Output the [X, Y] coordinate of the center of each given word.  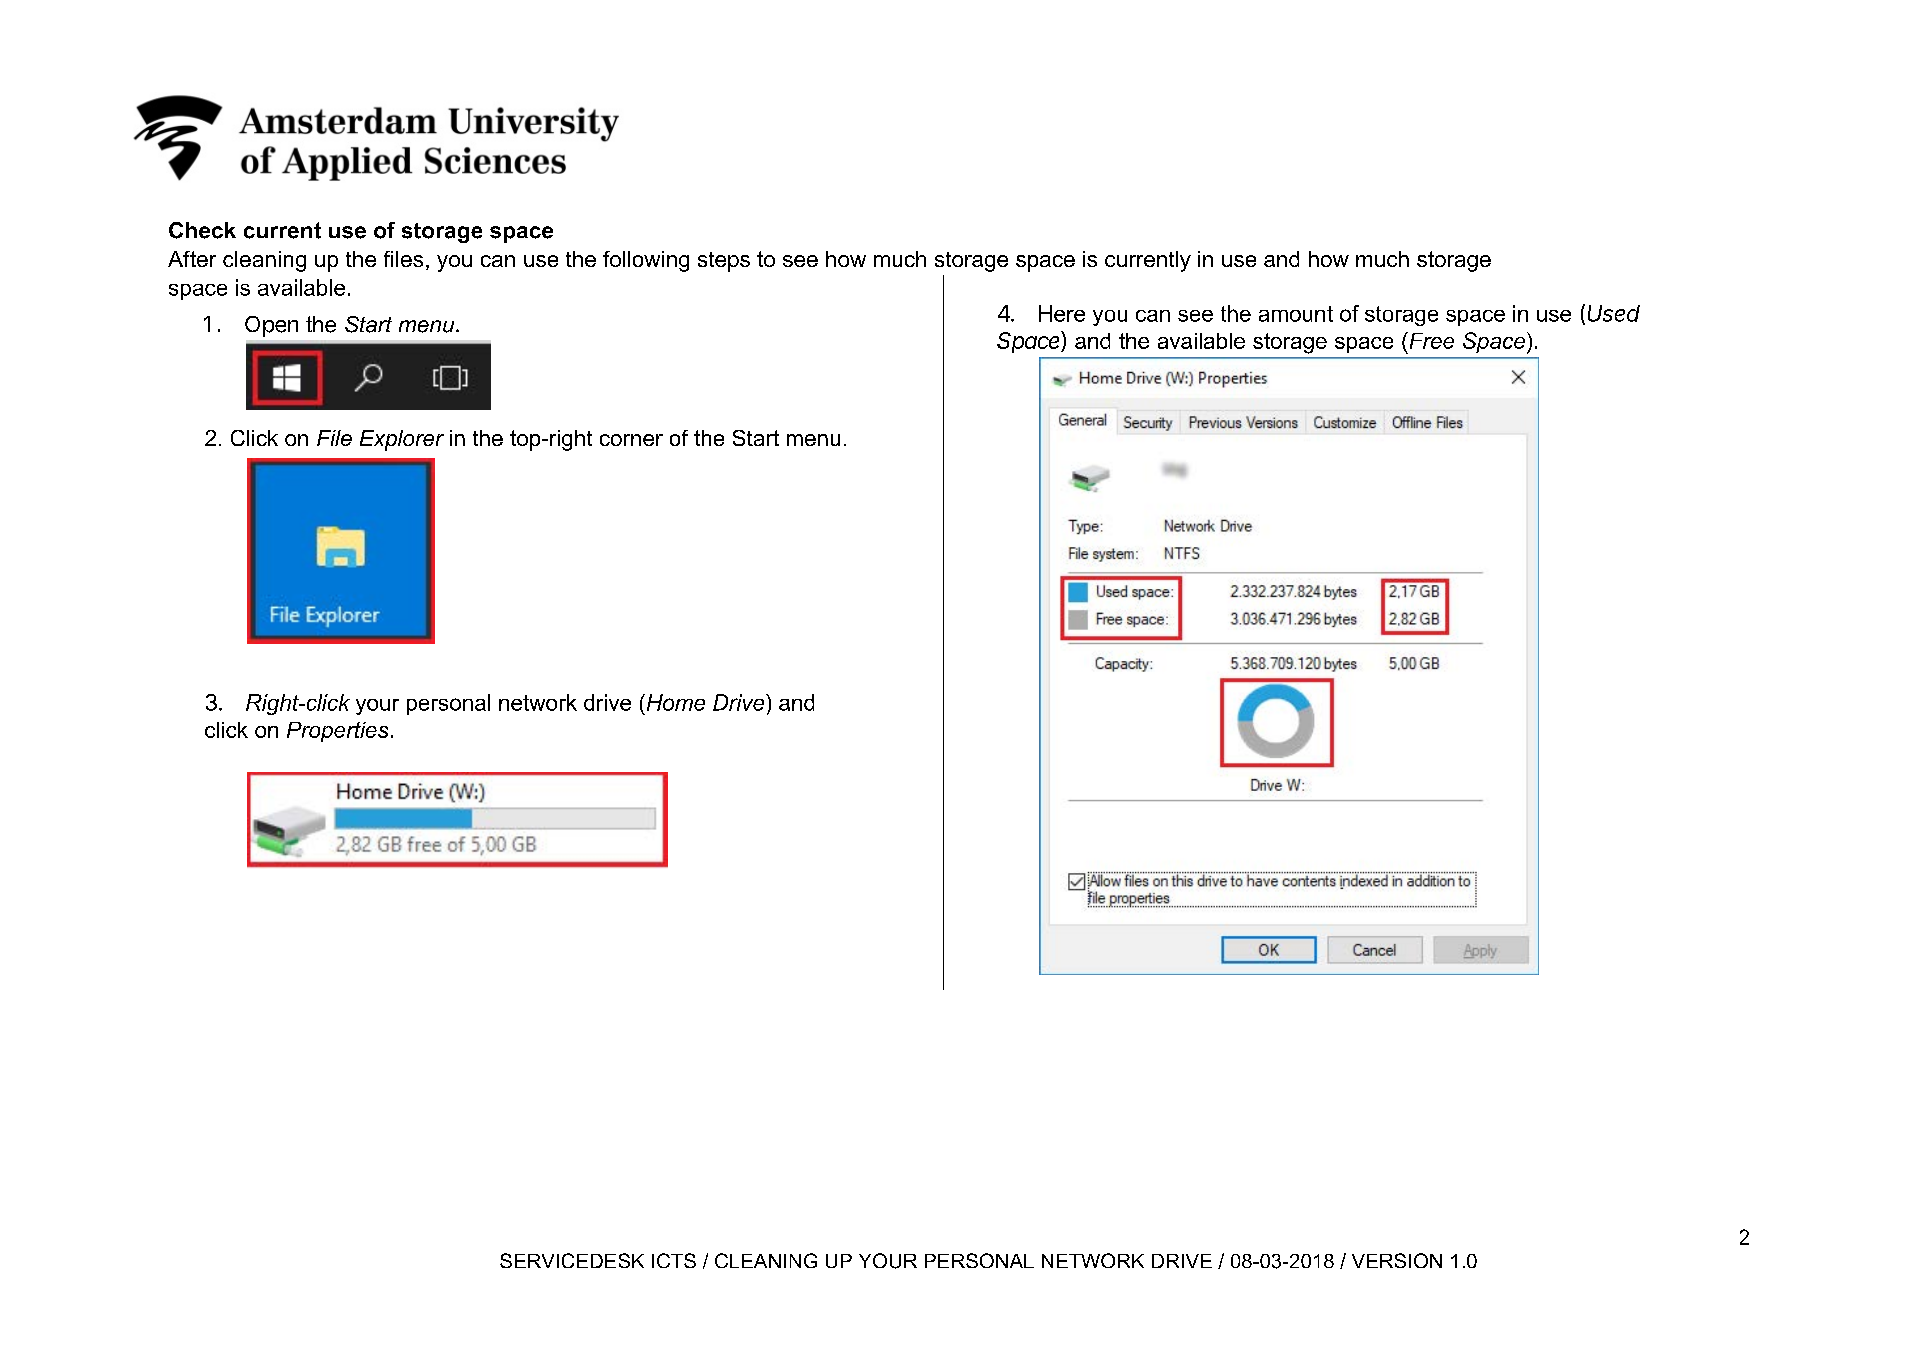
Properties [337, 732]
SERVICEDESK [572, 1260]
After [192, 259]
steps [724, 262]
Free [1430, 340]
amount [1296, 314]
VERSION [1397, 1260]
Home [674, 702]
